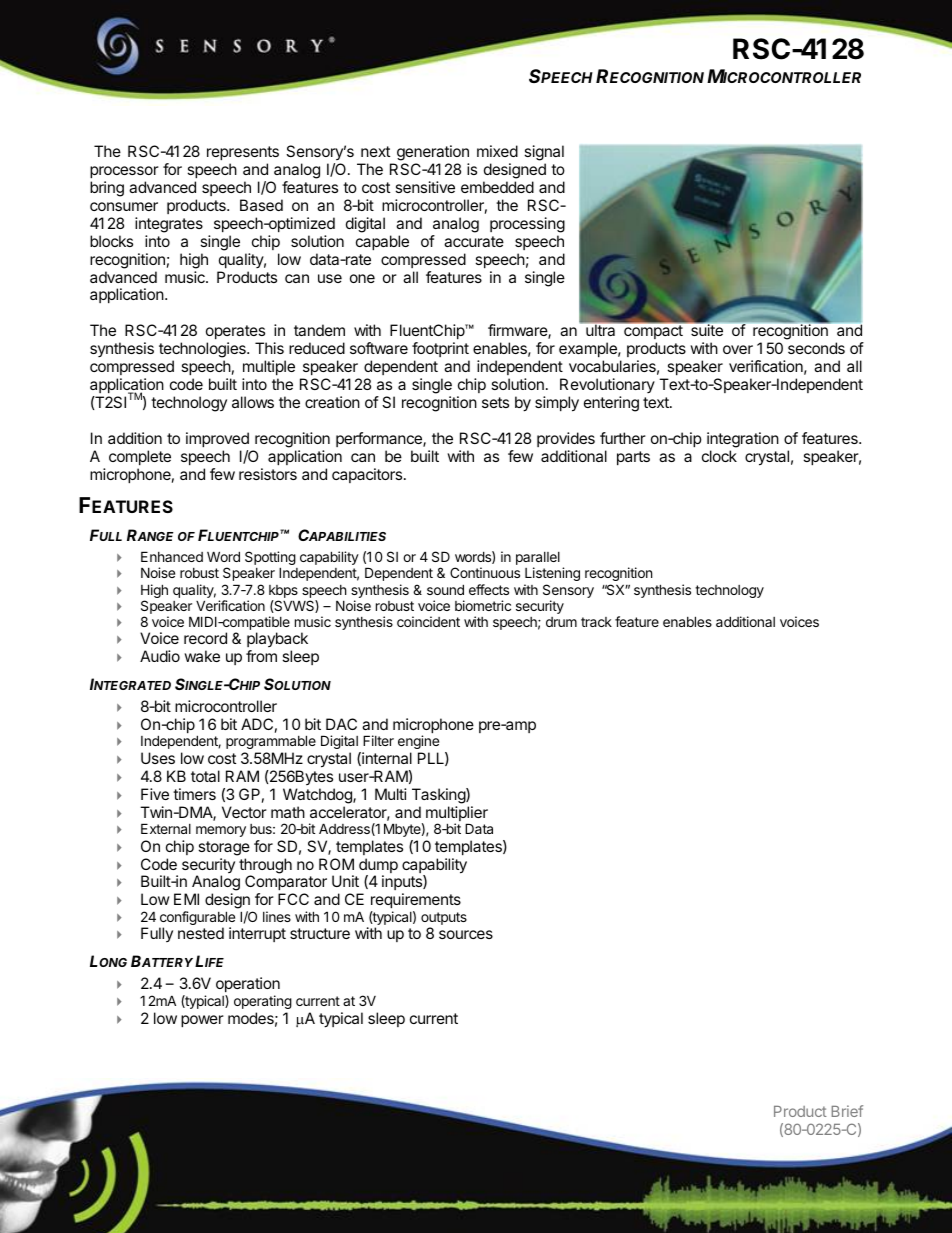 The width and height of the image is (952, 1233). What do you see at coordinates (466, 934) in the image?
I see `sources` at bounding box center [466, 934].
